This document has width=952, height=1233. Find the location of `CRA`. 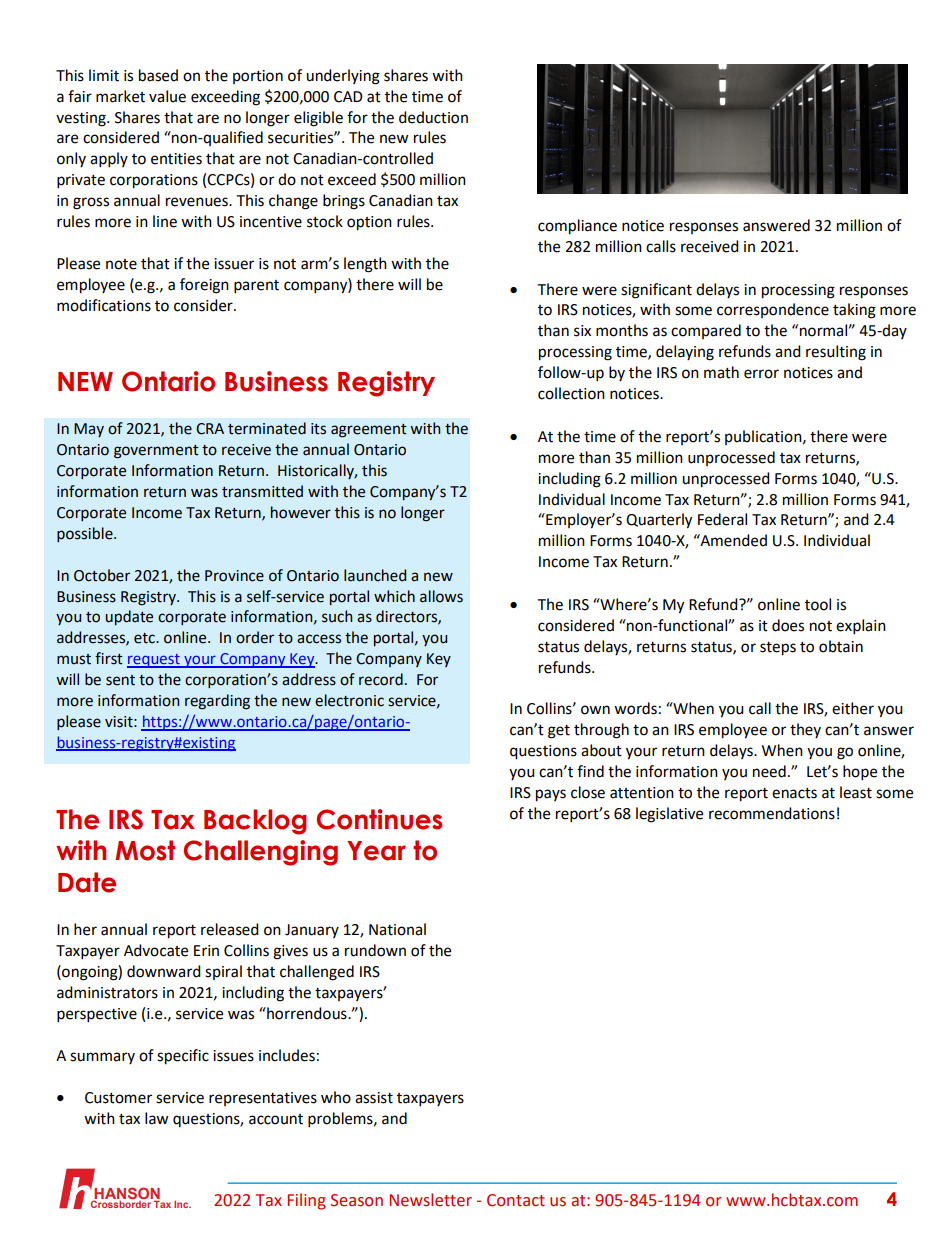

CRA is located at coordinates (210, 429).
